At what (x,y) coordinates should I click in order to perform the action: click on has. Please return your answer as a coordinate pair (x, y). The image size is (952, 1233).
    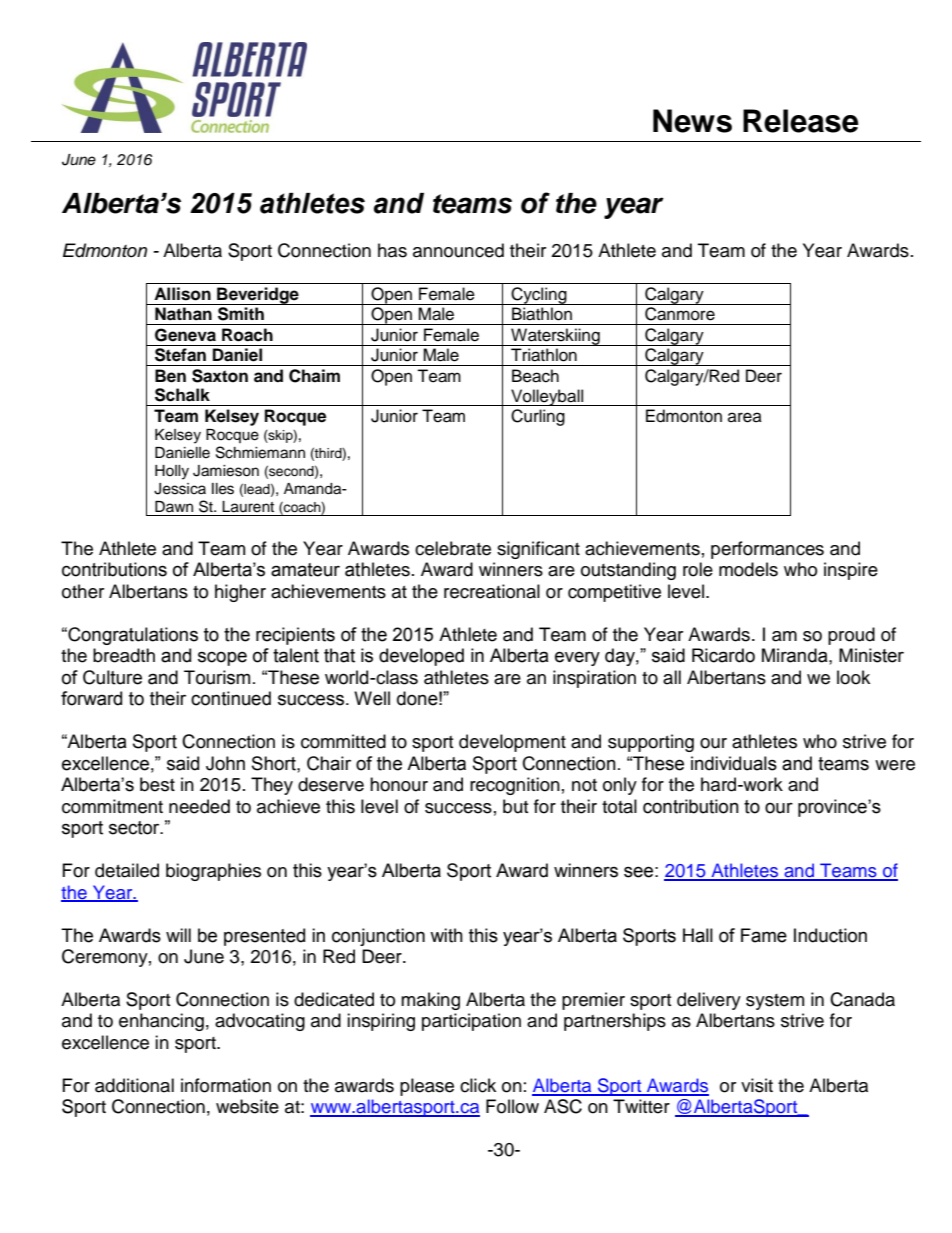
    Looking at the image, I should click on (392, 250).
